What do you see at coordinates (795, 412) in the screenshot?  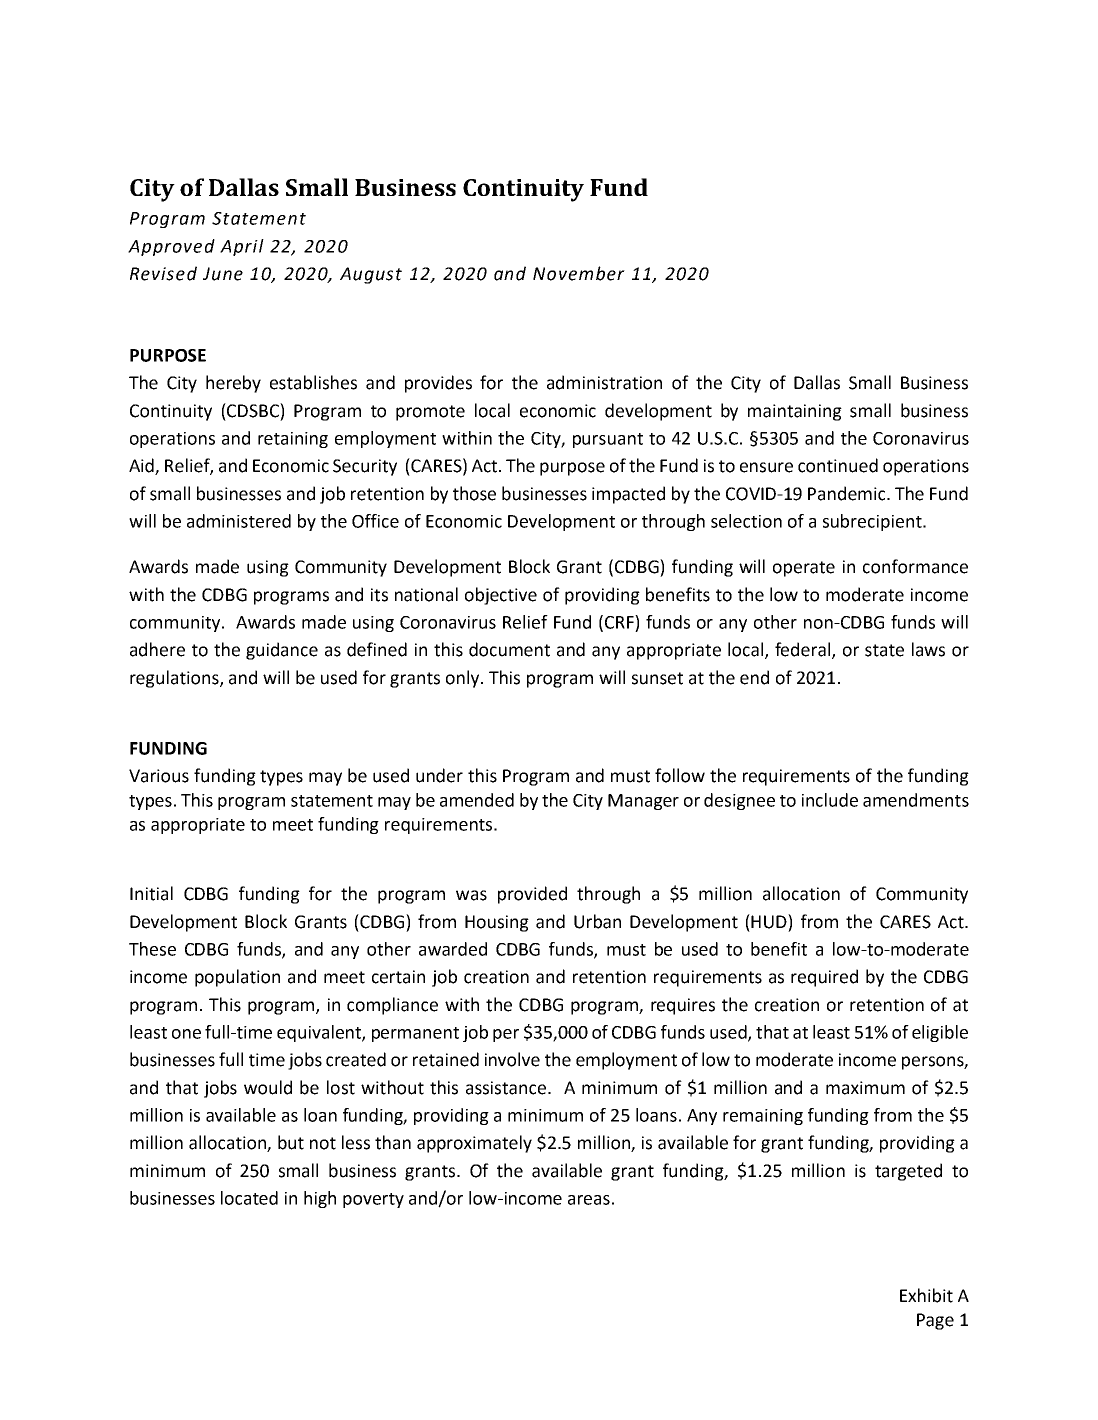 I see `maintaining` at bounding box center [795, 412].
